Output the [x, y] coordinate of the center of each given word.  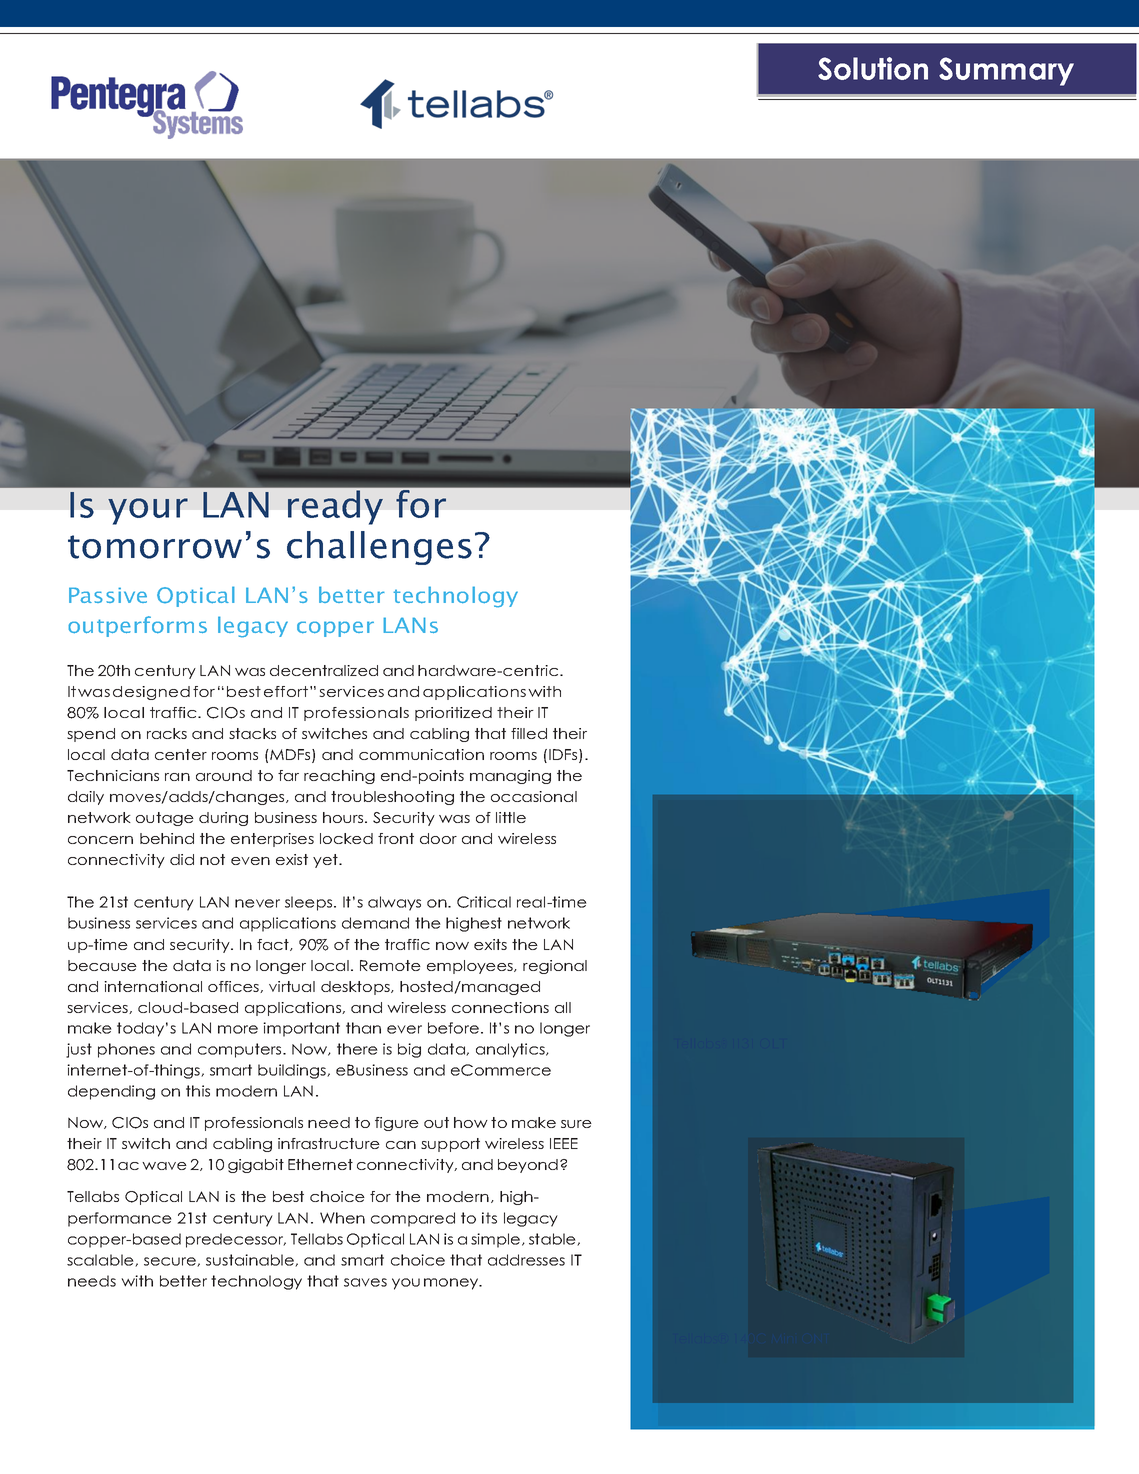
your [148, 511]
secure [171, 1262]
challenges [379, 548]
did [182, 859]
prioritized [453, 714]
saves [365, 1282]
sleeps [310, 903]
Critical [484, 902]
